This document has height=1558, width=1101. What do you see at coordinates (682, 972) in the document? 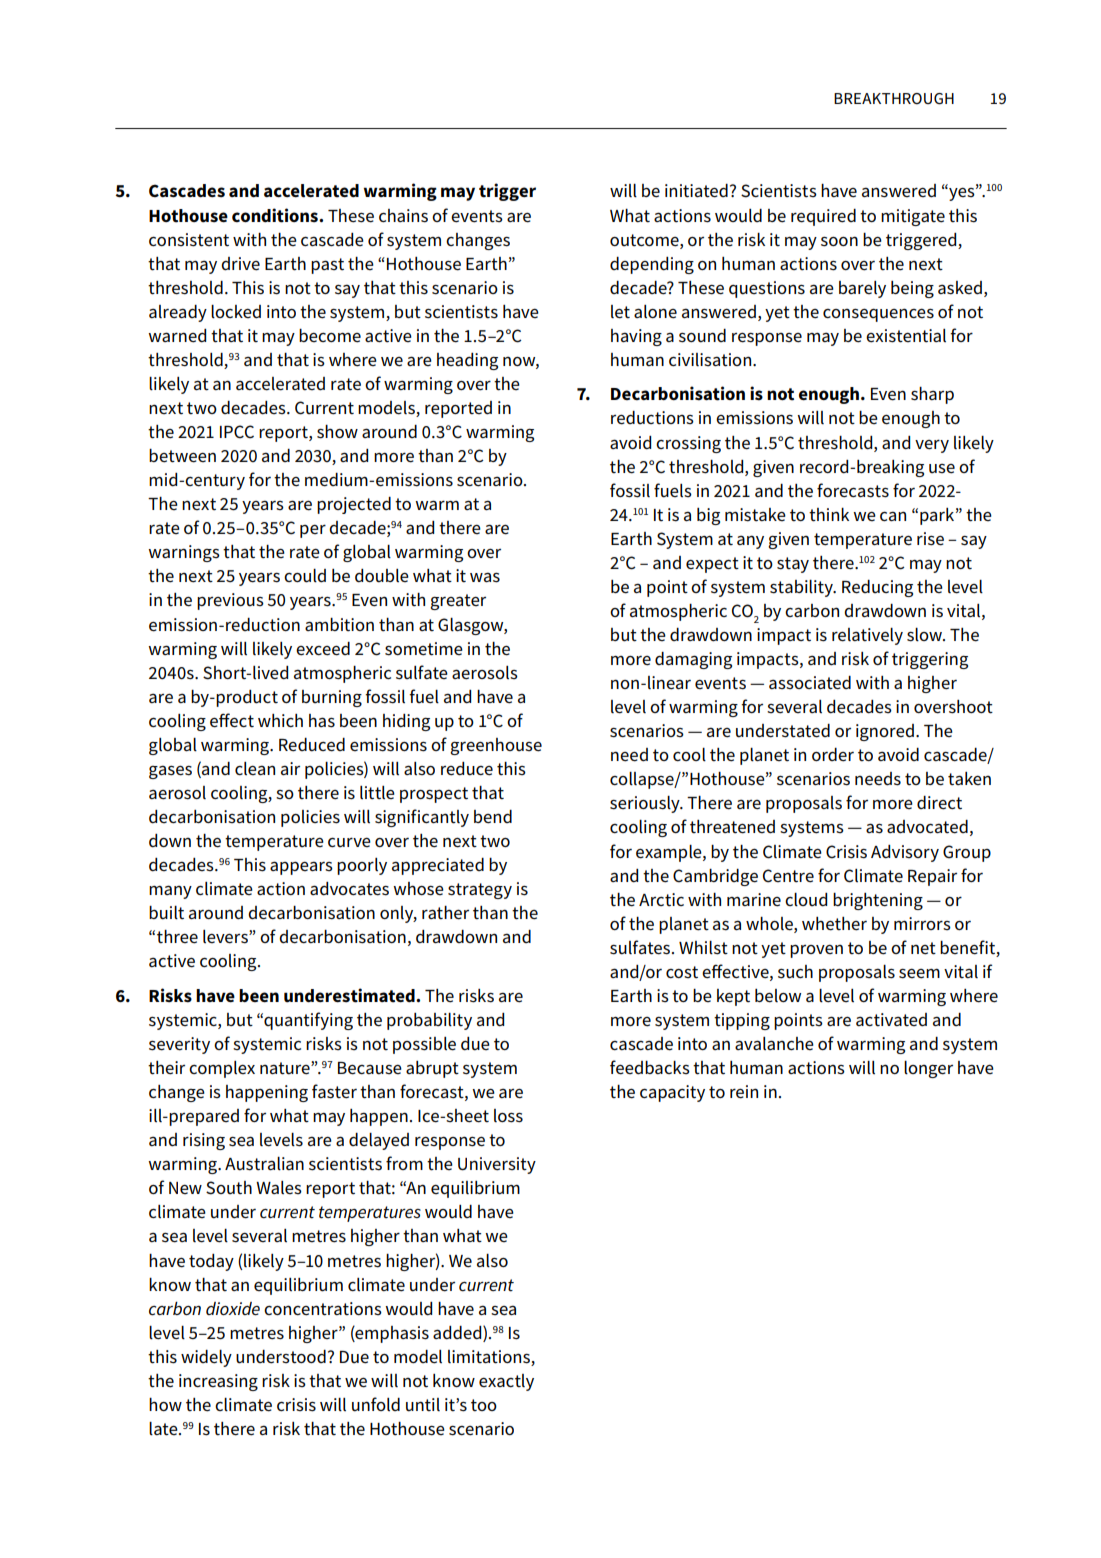
I see `cost` at bounding box center [682, 972].
